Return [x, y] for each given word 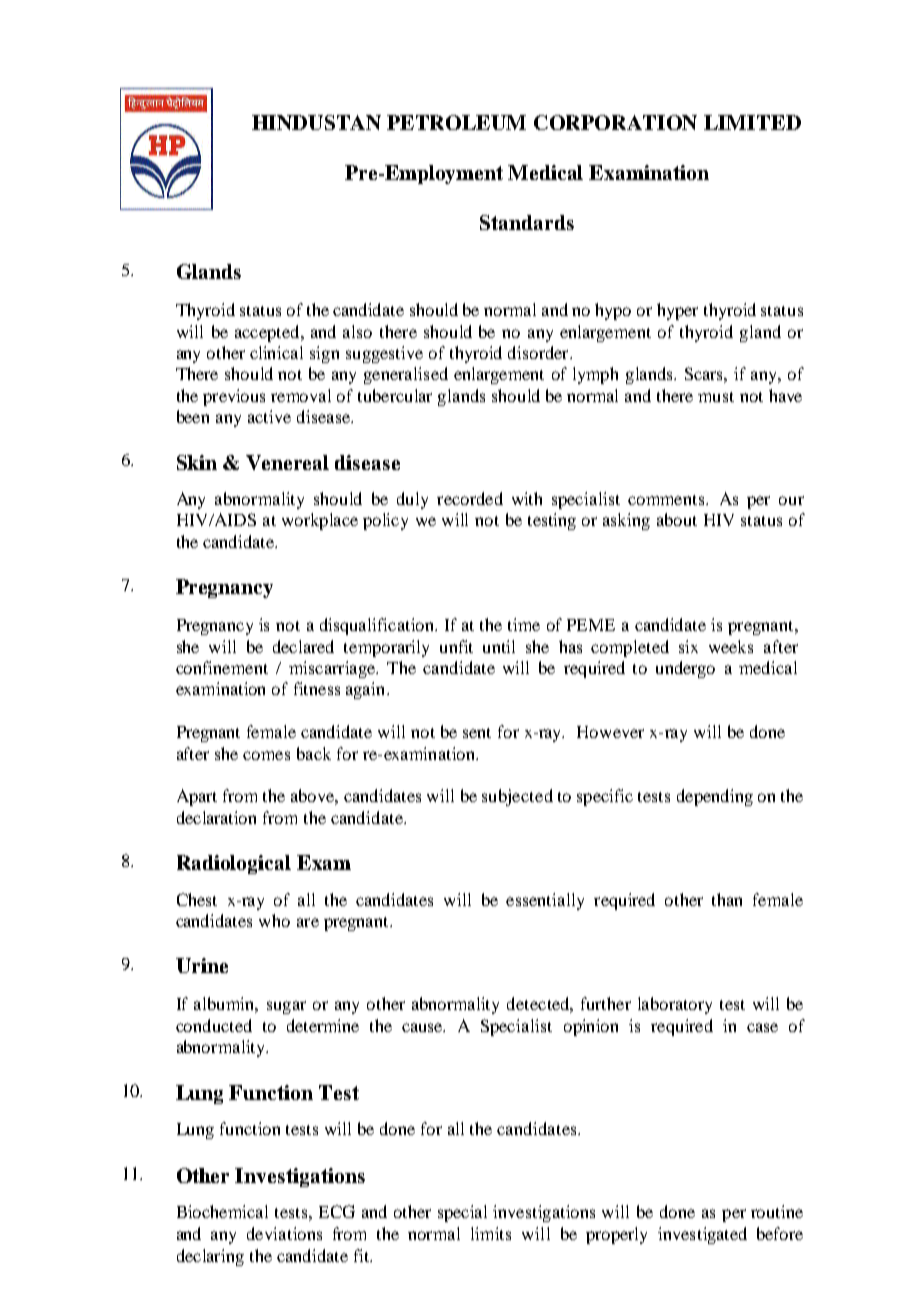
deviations [284, 1233]
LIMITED [752, 122]
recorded [470, 498]
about [677, 519]
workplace [320, 521]
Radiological [234, 864]
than [727, 899]
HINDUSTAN [316, 122]
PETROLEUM [456, 122]
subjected [517, 797]
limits [491, 1233]
